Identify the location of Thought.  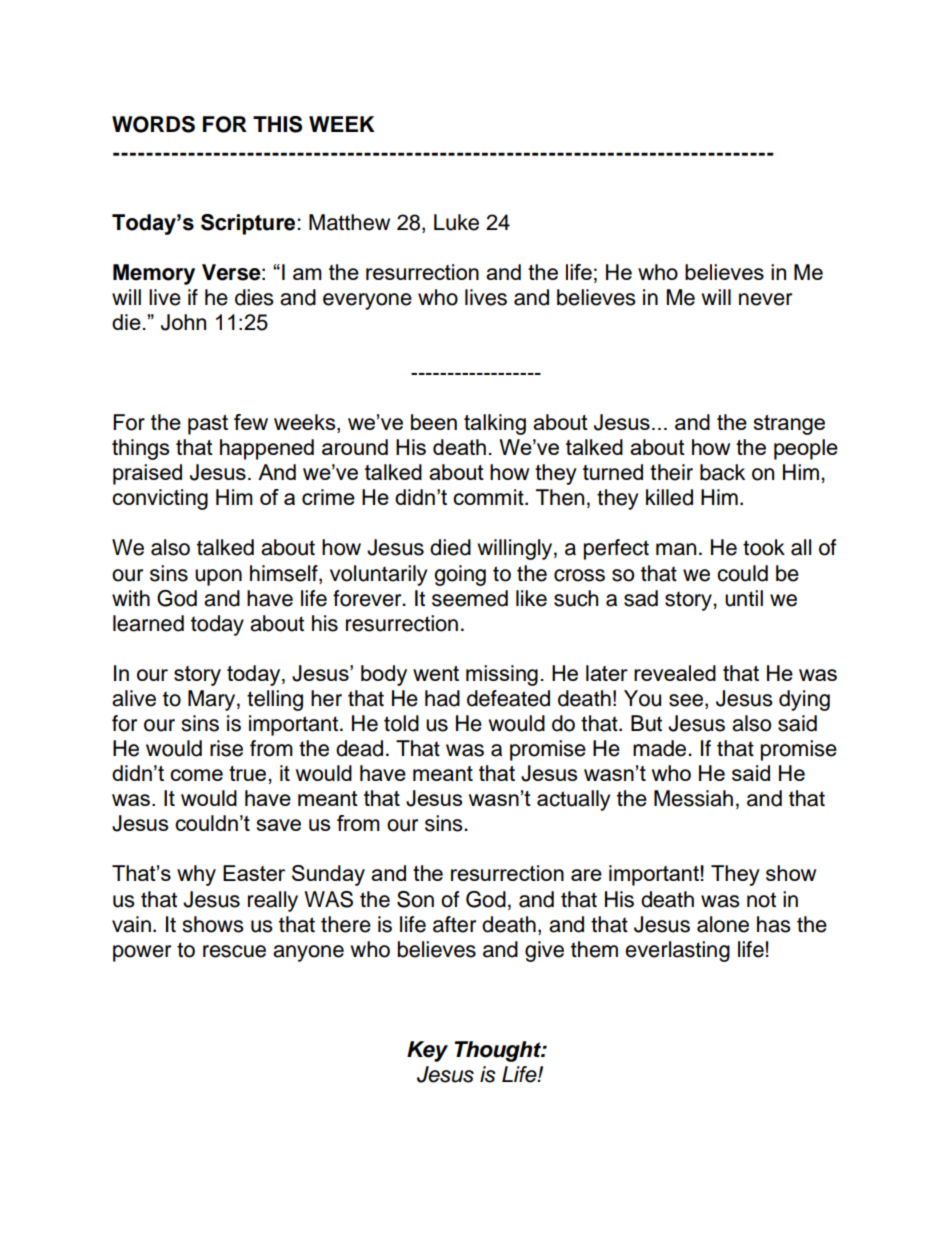
(498, 1051).
